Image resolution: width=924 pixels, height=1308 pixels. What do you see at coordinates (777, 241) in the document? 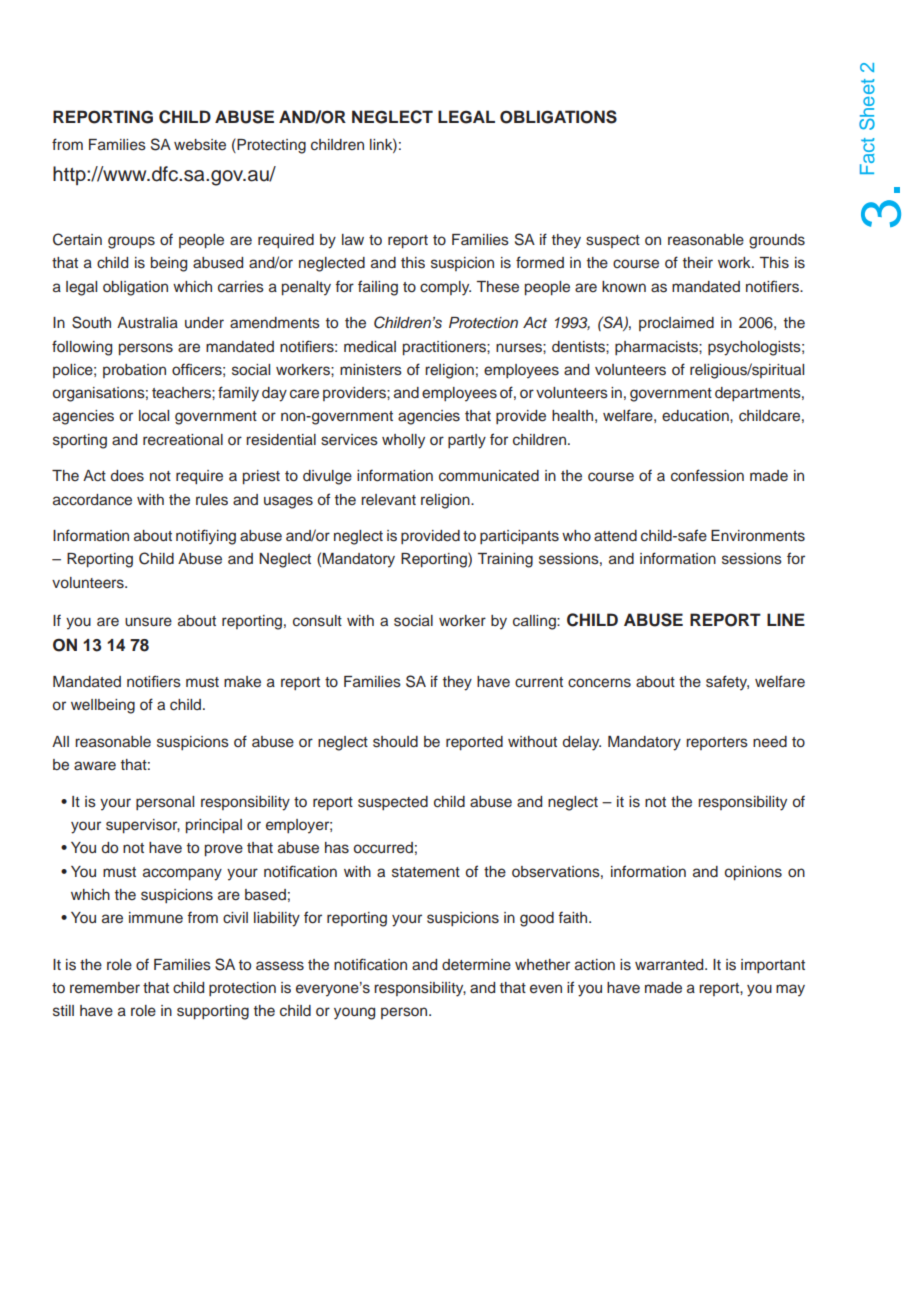
I see `grounds` at bounding box center [777, 241].
